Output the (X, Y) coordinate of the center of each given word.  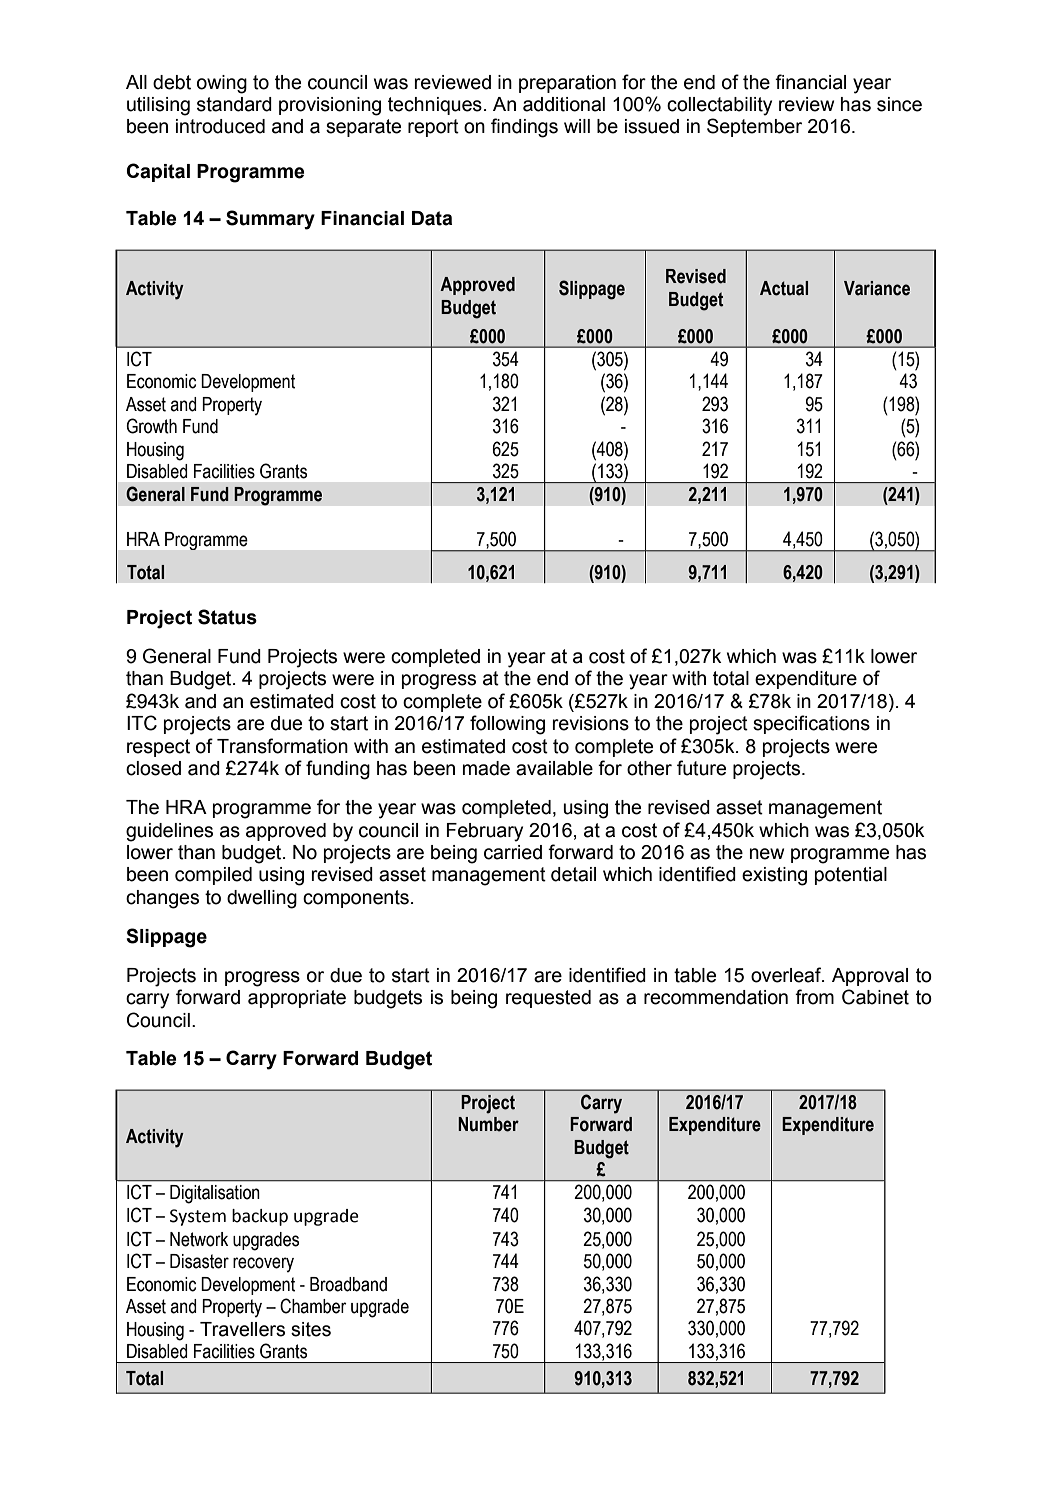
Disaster (199, 1261)
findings (524, 128)
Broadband (348, 1284)
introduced (220, 126)
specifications (811, 724)
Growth (151, 426)
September (754, 127)
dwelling (262, 899)
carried (513, 852)
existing (774, 876)
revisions (590, 723)
